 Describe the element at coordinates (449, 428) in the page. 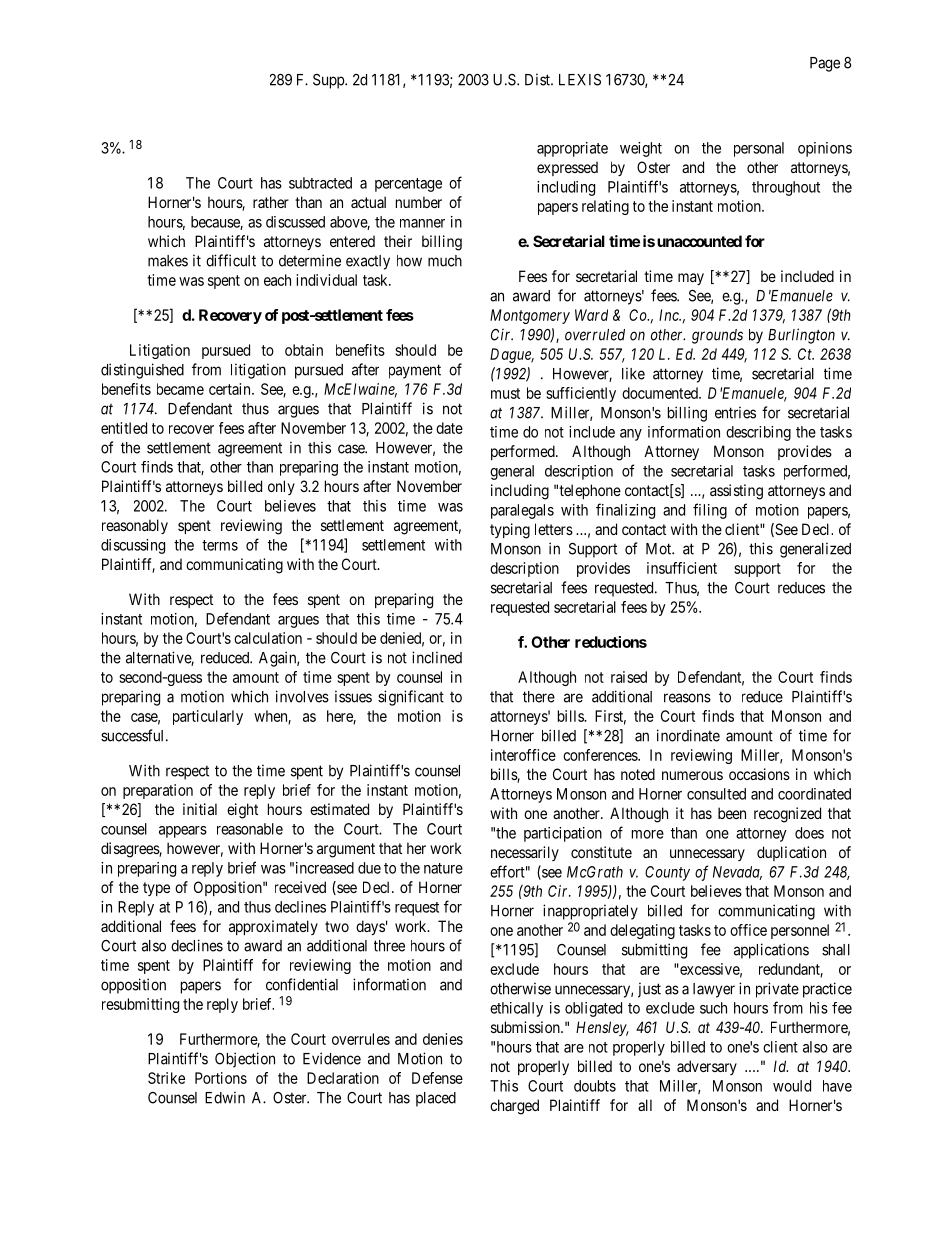

I see `date` at that location.
